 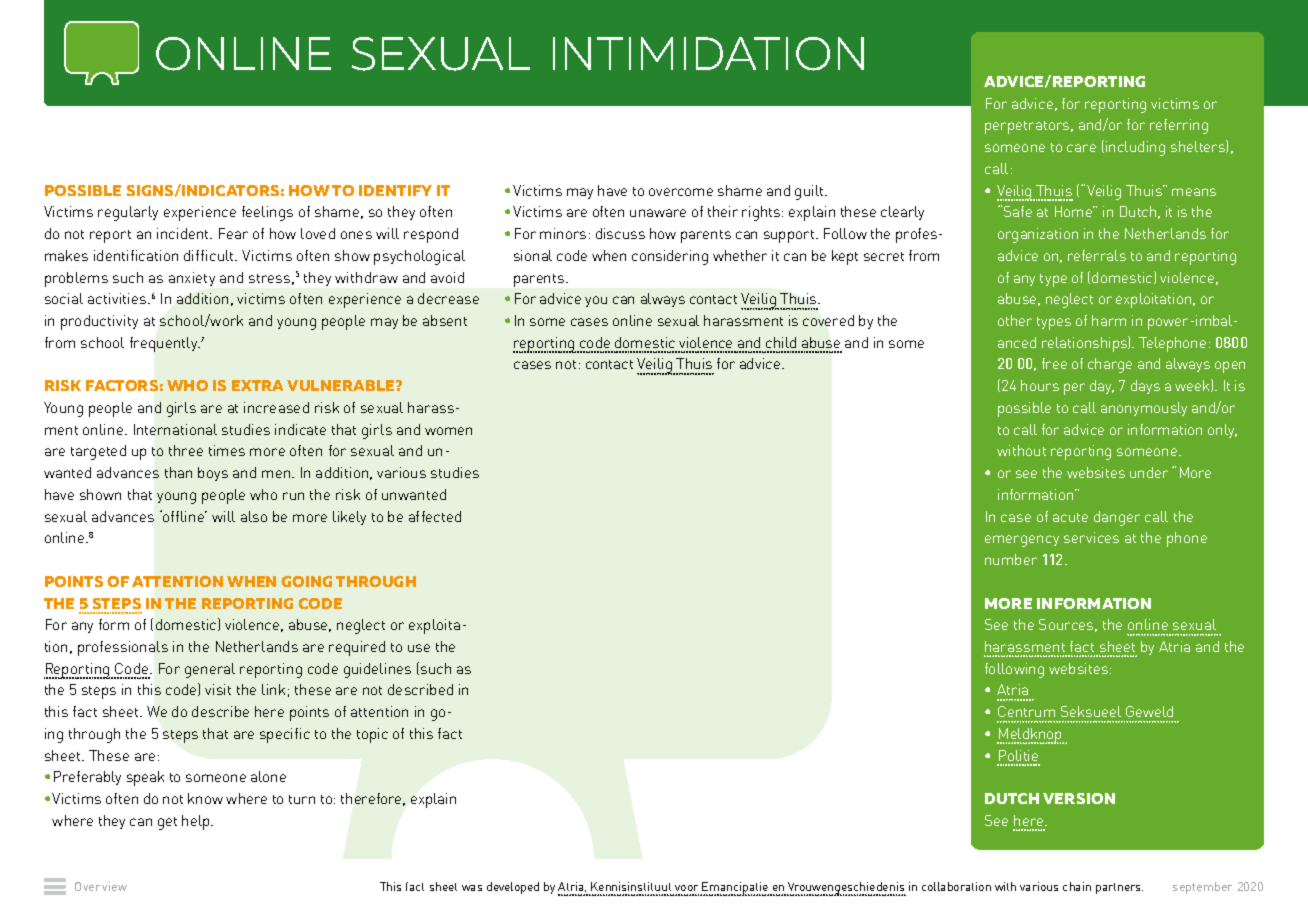 I want to click on feelings, so click(x=267, y=213).
